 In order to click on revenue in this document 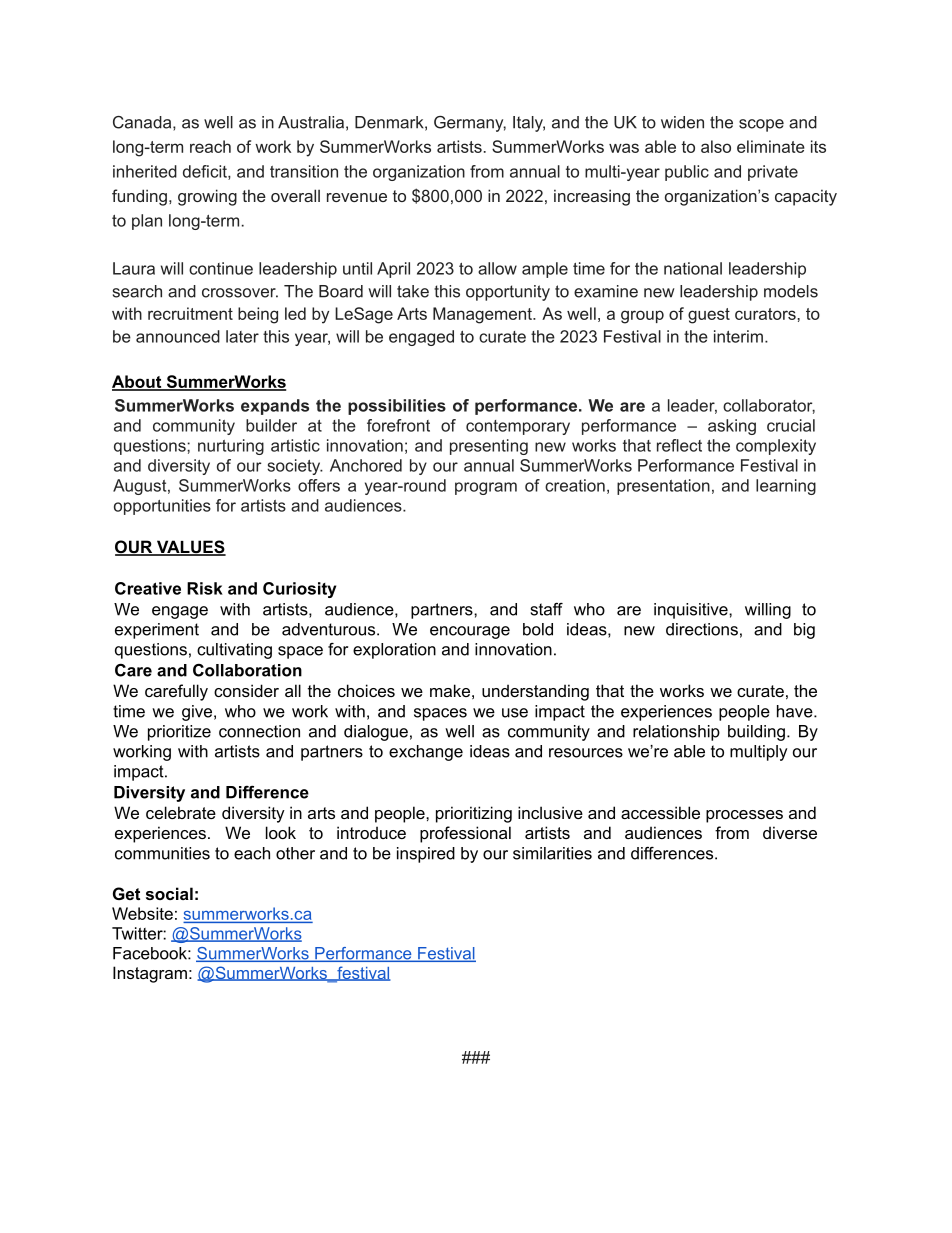, I will do `click(357, 197)`.
